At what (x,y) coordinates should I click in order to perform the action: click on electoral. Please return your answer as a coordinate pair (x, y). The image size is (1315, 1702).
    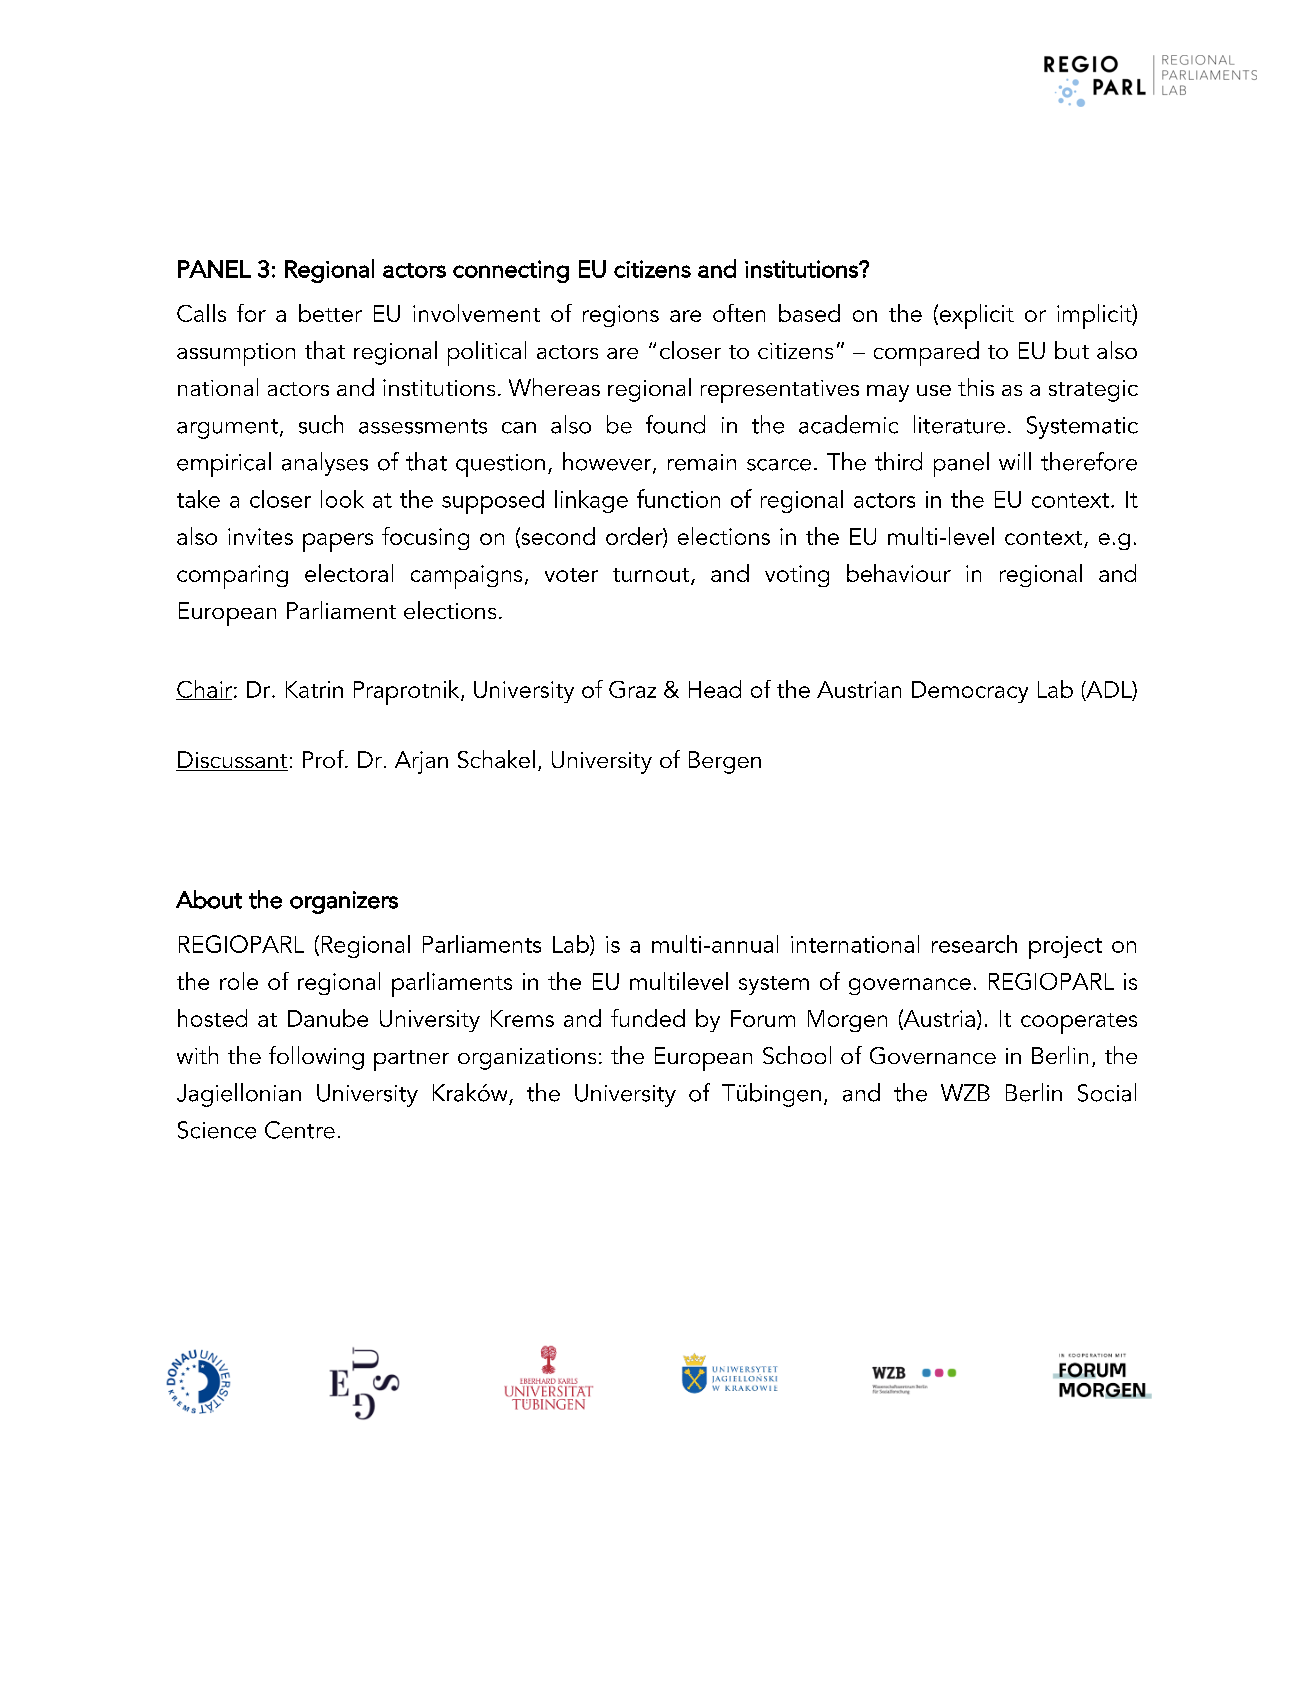
    Looking at the image, I should click on (349, 573).
